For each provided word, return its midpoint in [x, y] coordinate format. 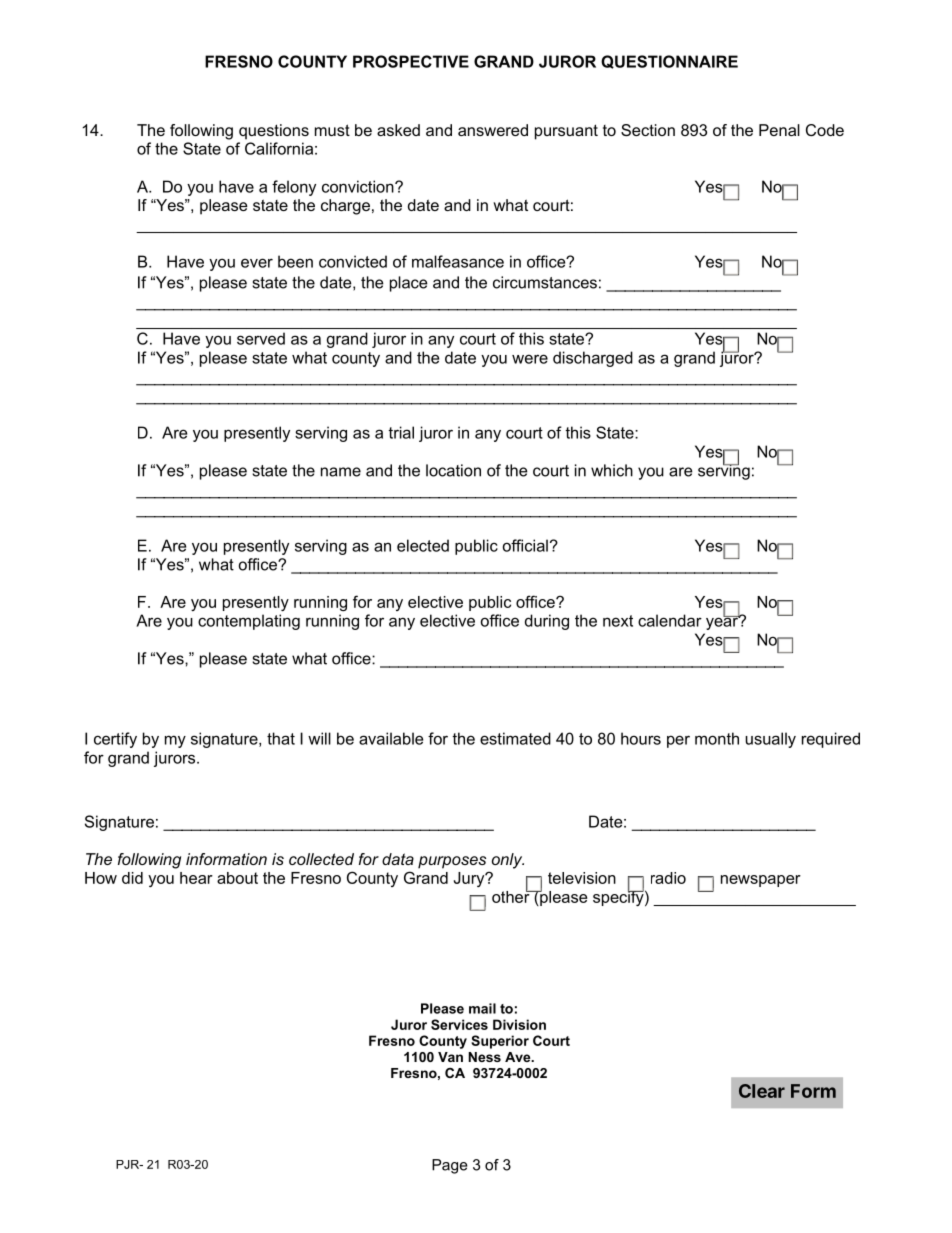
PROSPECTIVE [411, 61]
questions [274, 132]
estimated [515, 738]
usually [770, 740]
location [453, 470]
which [612, 470]
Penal [779, 130]
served [261, 338]
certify [115, 740]
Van [450, 1057]
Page [450, 1166]
